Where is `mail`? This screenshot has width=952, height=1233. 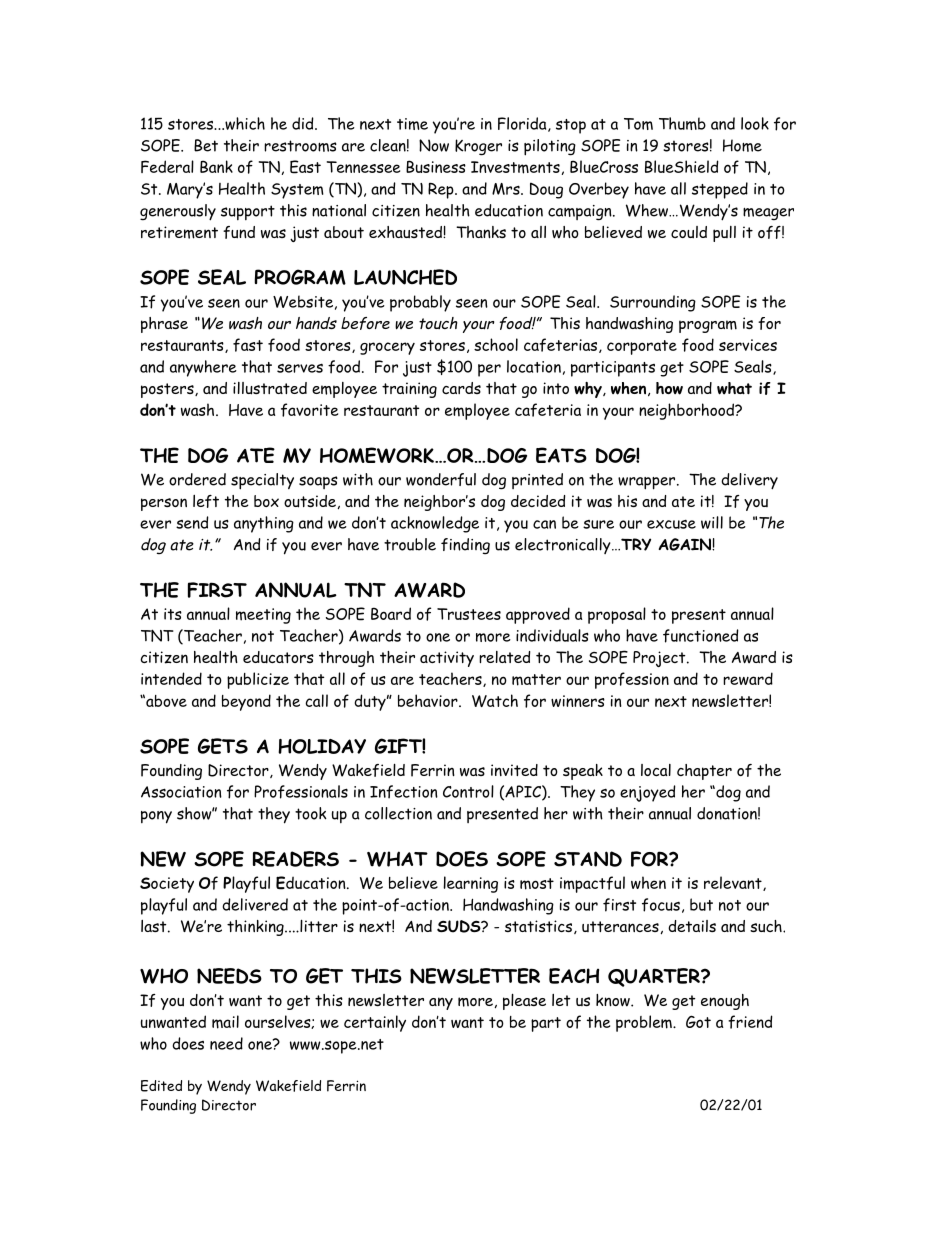 mail is located at coordinates (225, 1022).
